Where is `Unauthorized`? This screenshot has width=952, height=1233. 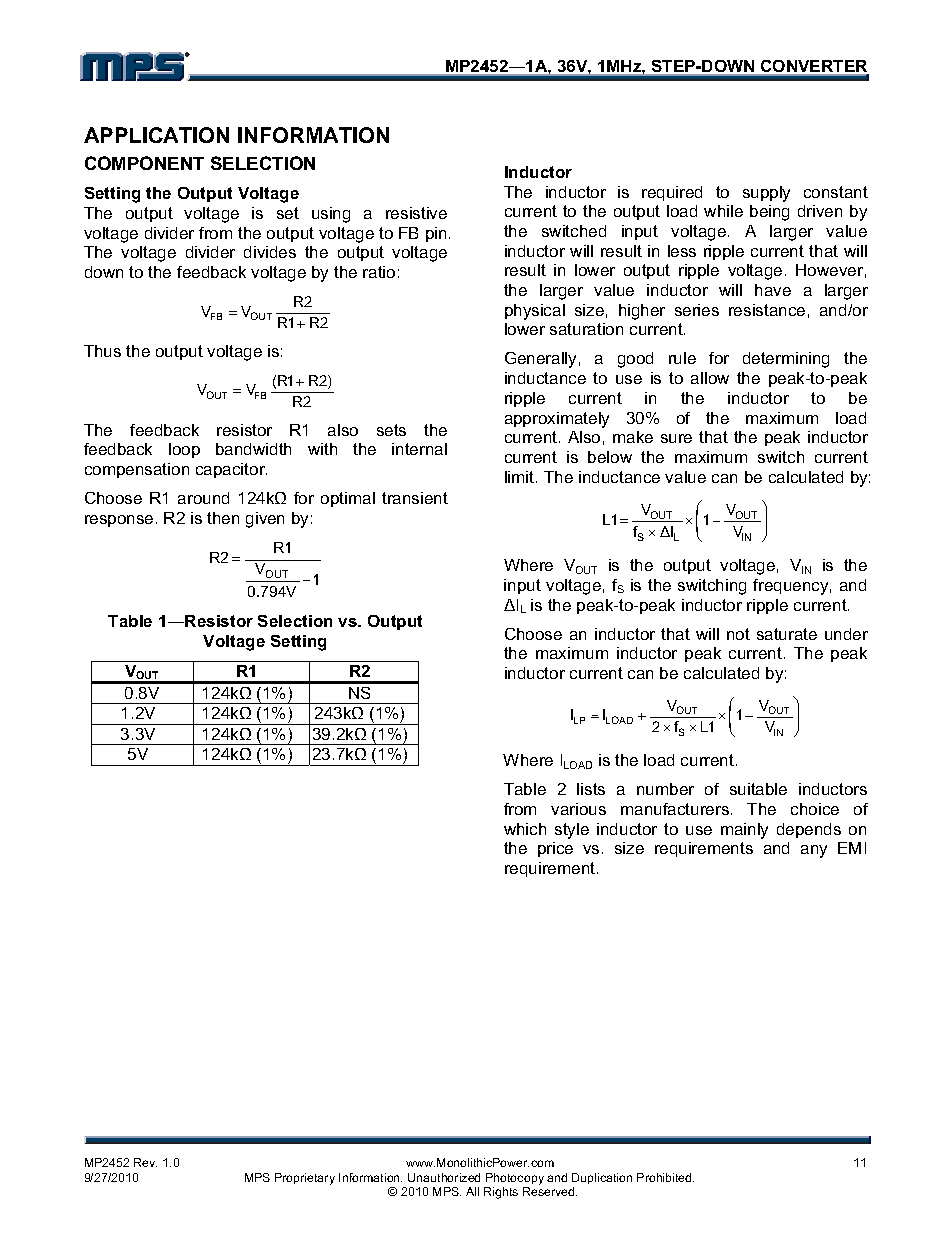 Unauthorized is located at coordinates (444, 1177).
